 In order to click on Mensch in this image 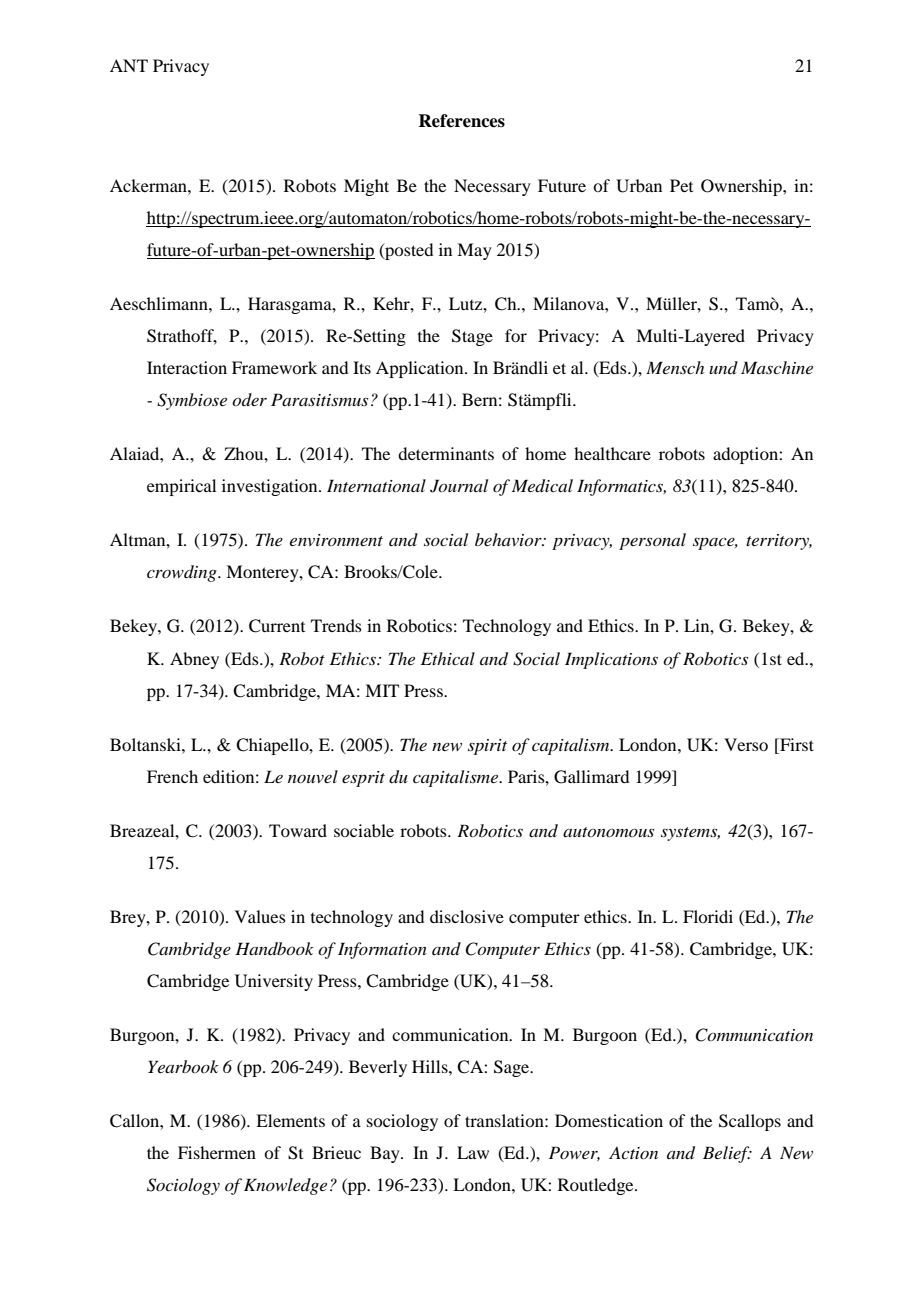, I will do `click(675, 367)`.
